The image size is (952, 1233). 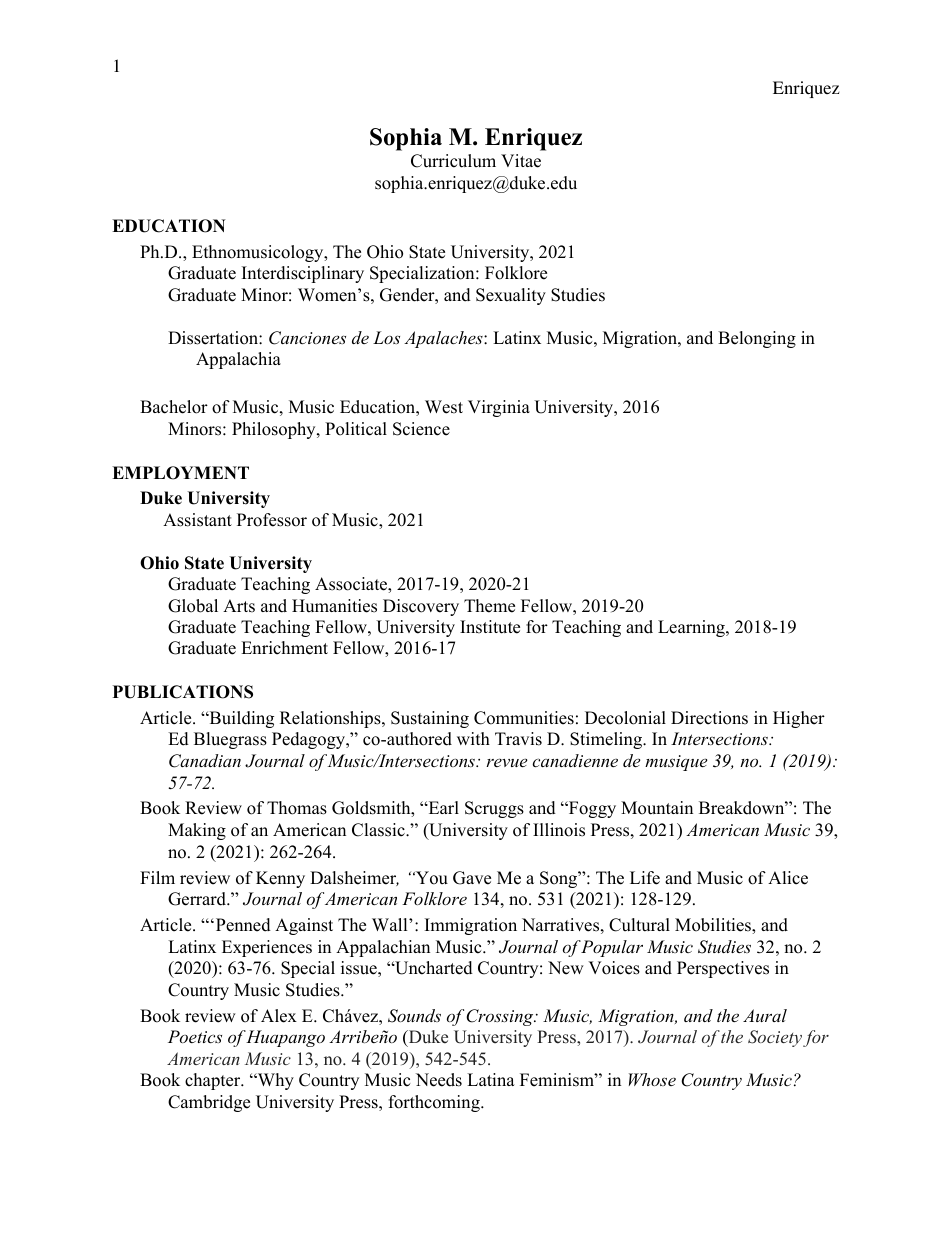 What do you see at coordinates (491, 1079) in the screenshot?
I see `Latina` at bounding box center [491, 1079].
